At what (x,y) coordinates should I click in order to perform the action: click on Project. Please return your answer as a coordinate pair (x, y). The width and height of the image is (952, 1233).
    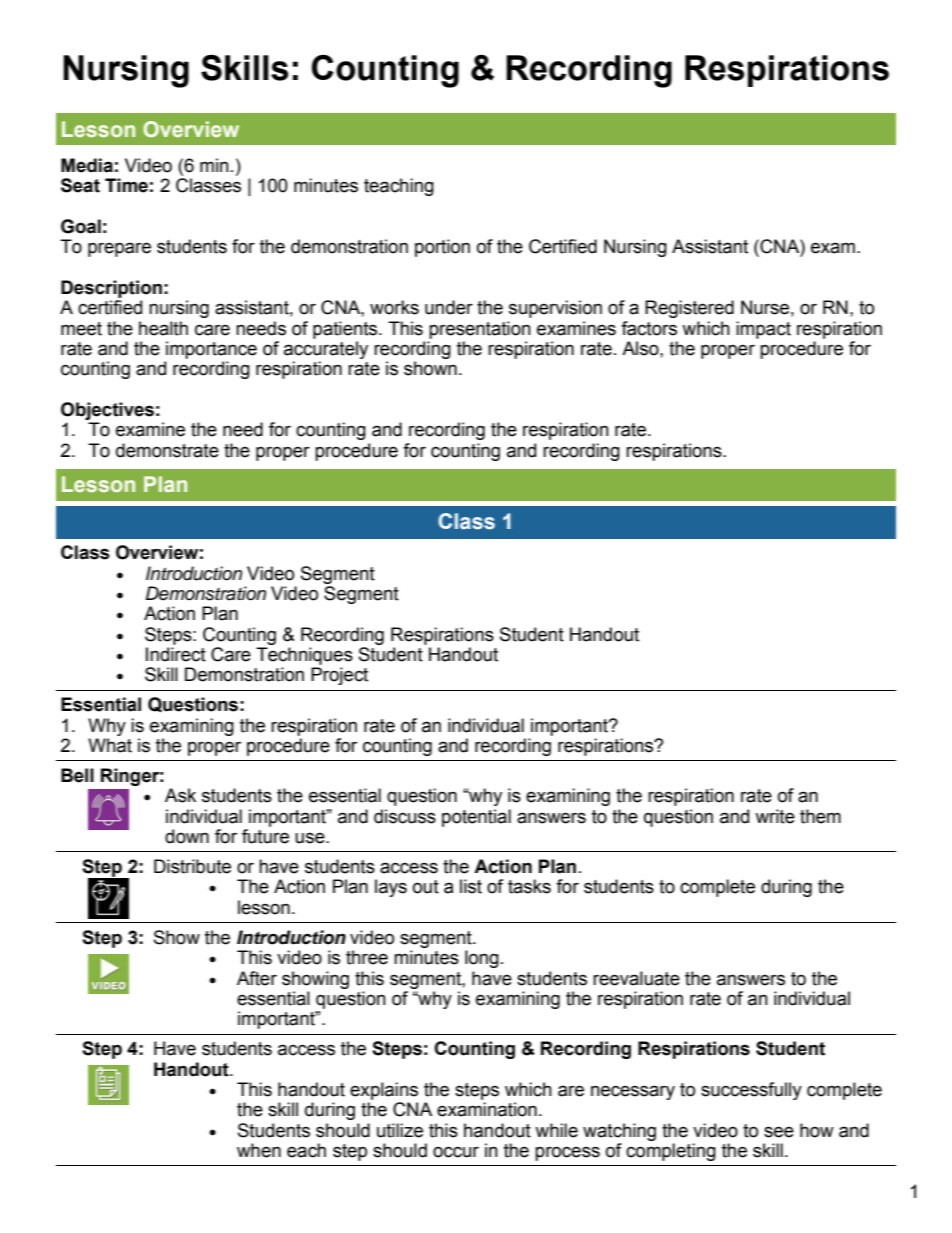
    Looking at the image, I should click on (339, 676).
